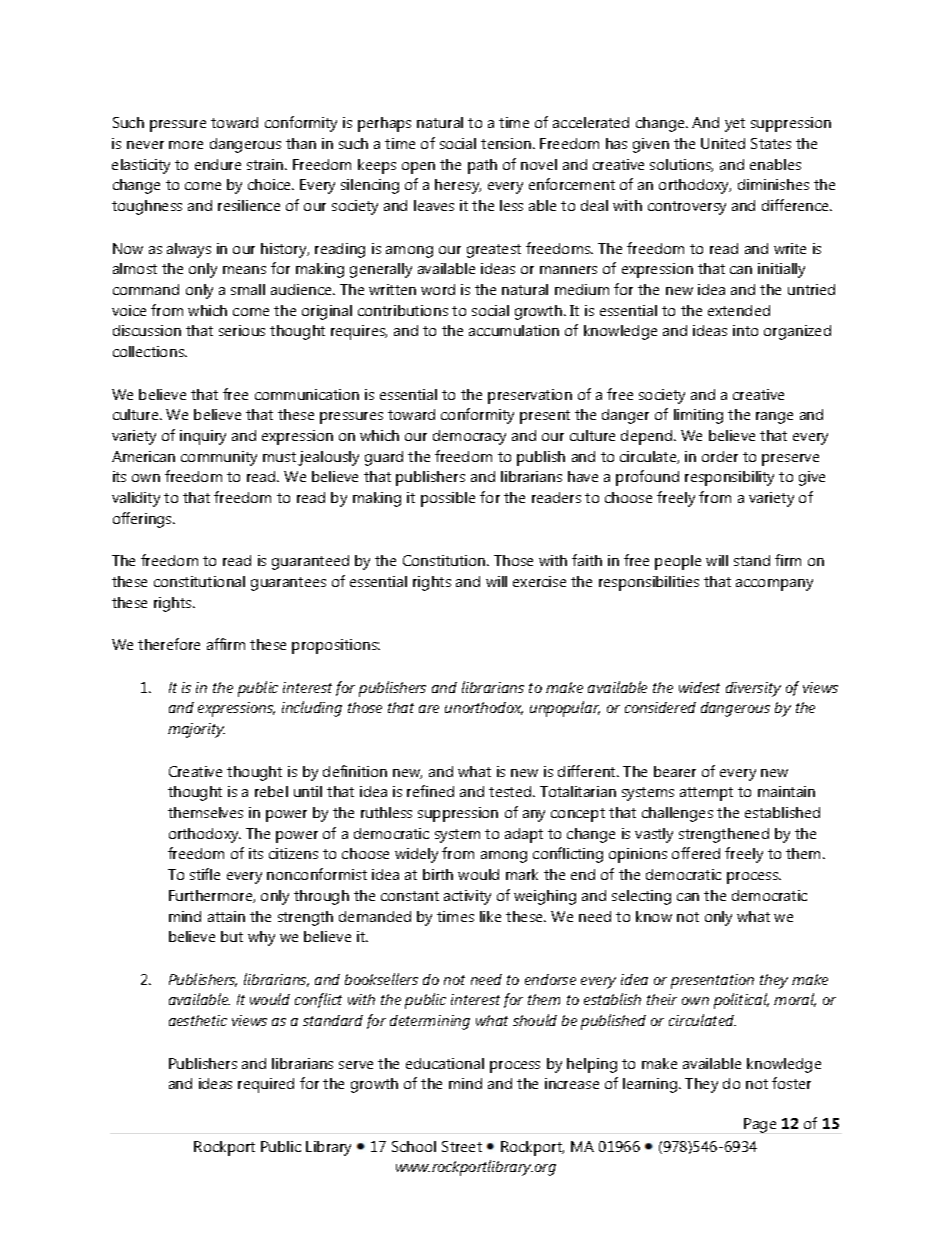 The height and width of the image is (1233, 952). I want to click on possible, so click(448, 499).
